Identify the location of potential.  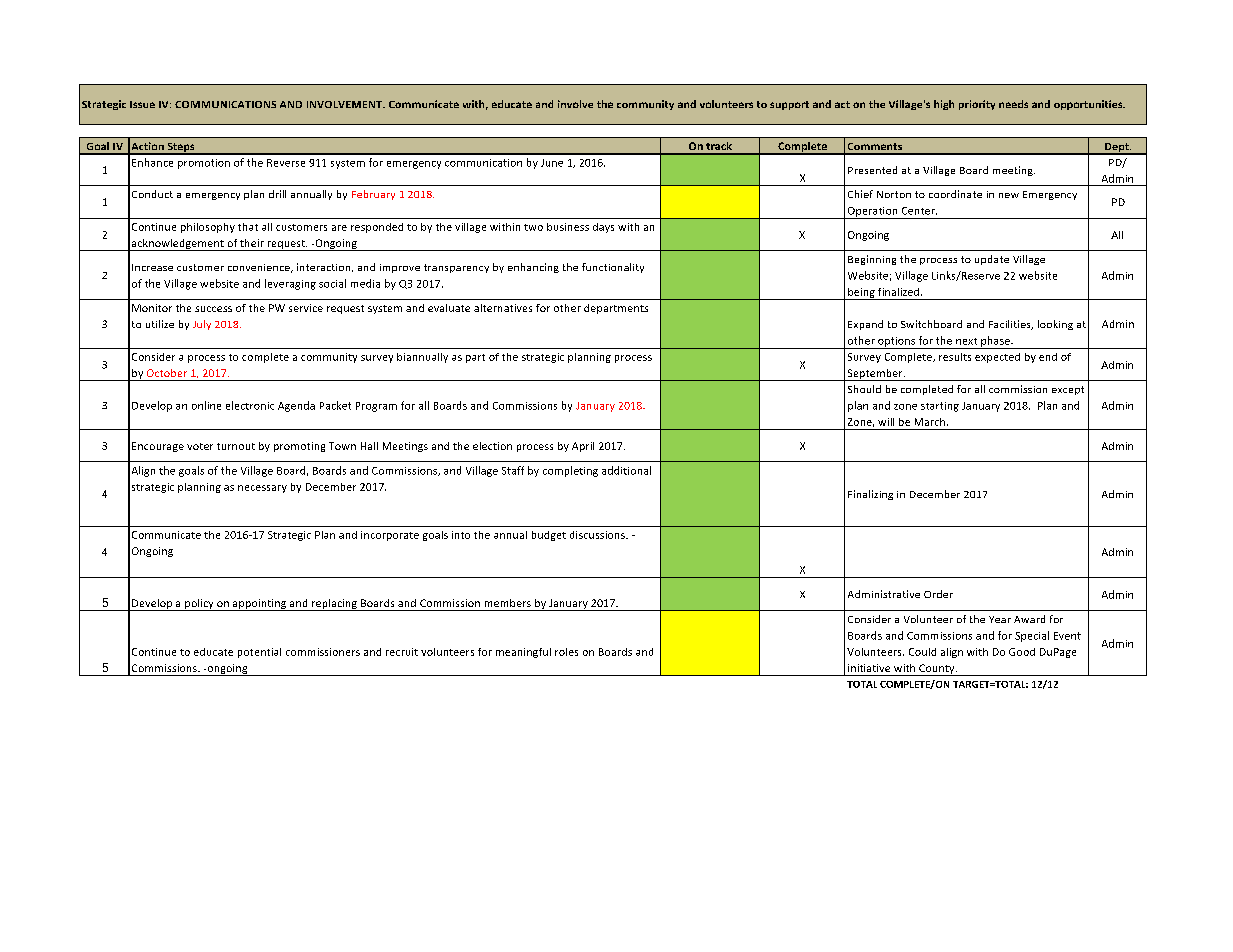
(259, 653).
